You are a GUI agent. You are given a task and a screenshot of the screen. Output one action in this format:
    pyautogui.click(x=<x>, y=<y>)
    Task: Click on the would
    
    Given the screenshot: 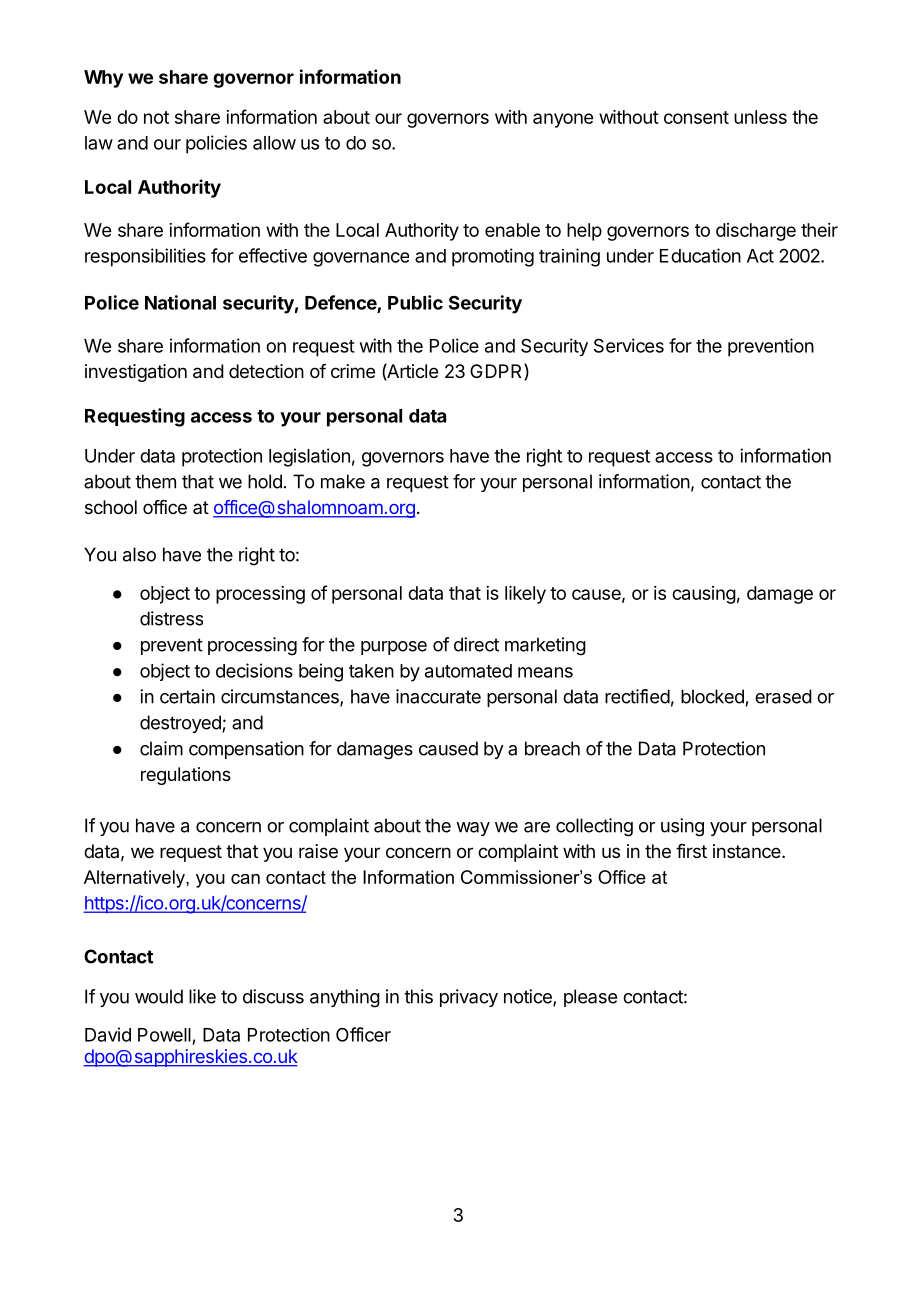 What is the action you would take?
    pyautogui.click(x=159, y=996)
